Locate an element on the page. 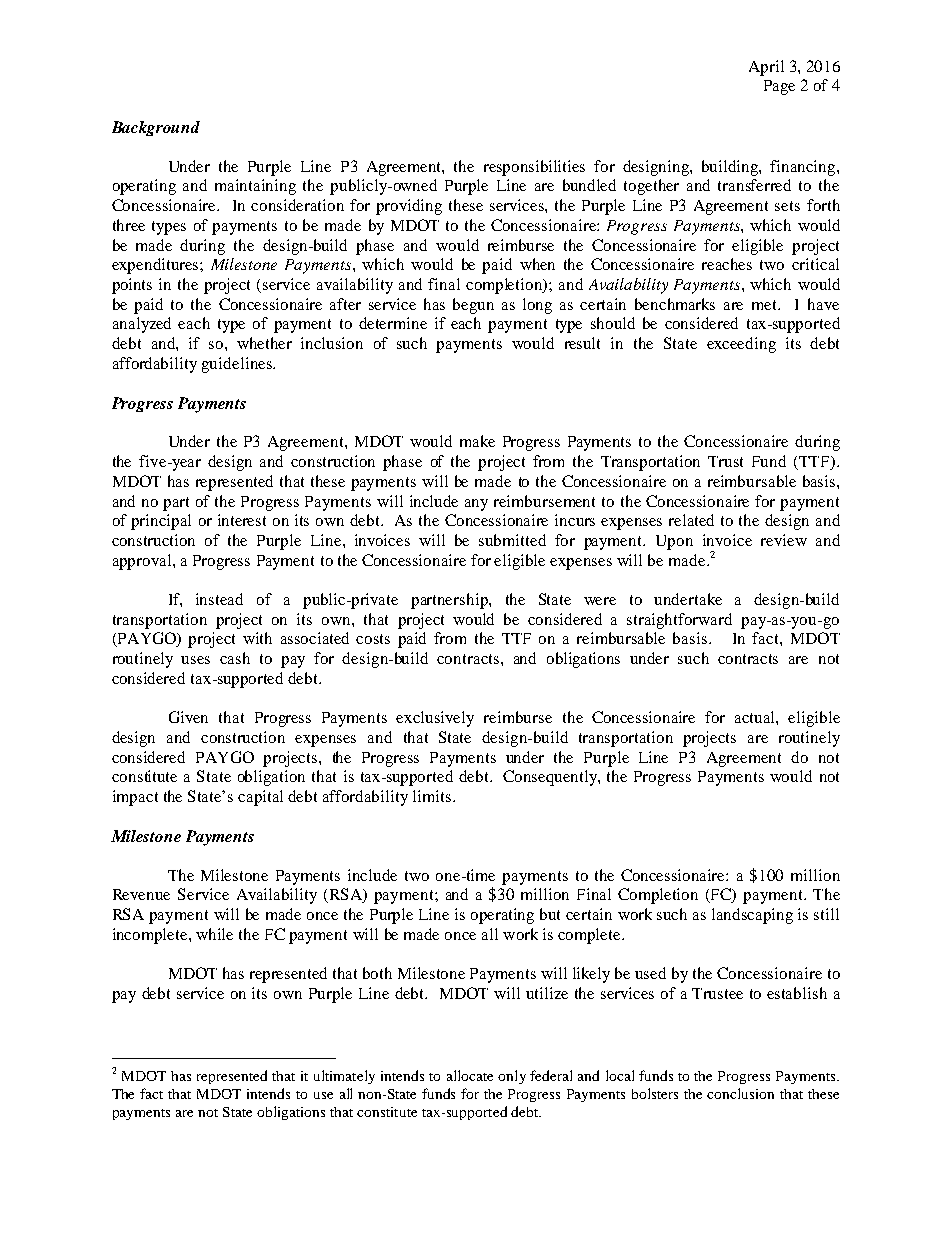 The width and height of the document is (952, 1233). related is located at coordinates (691, 520).
